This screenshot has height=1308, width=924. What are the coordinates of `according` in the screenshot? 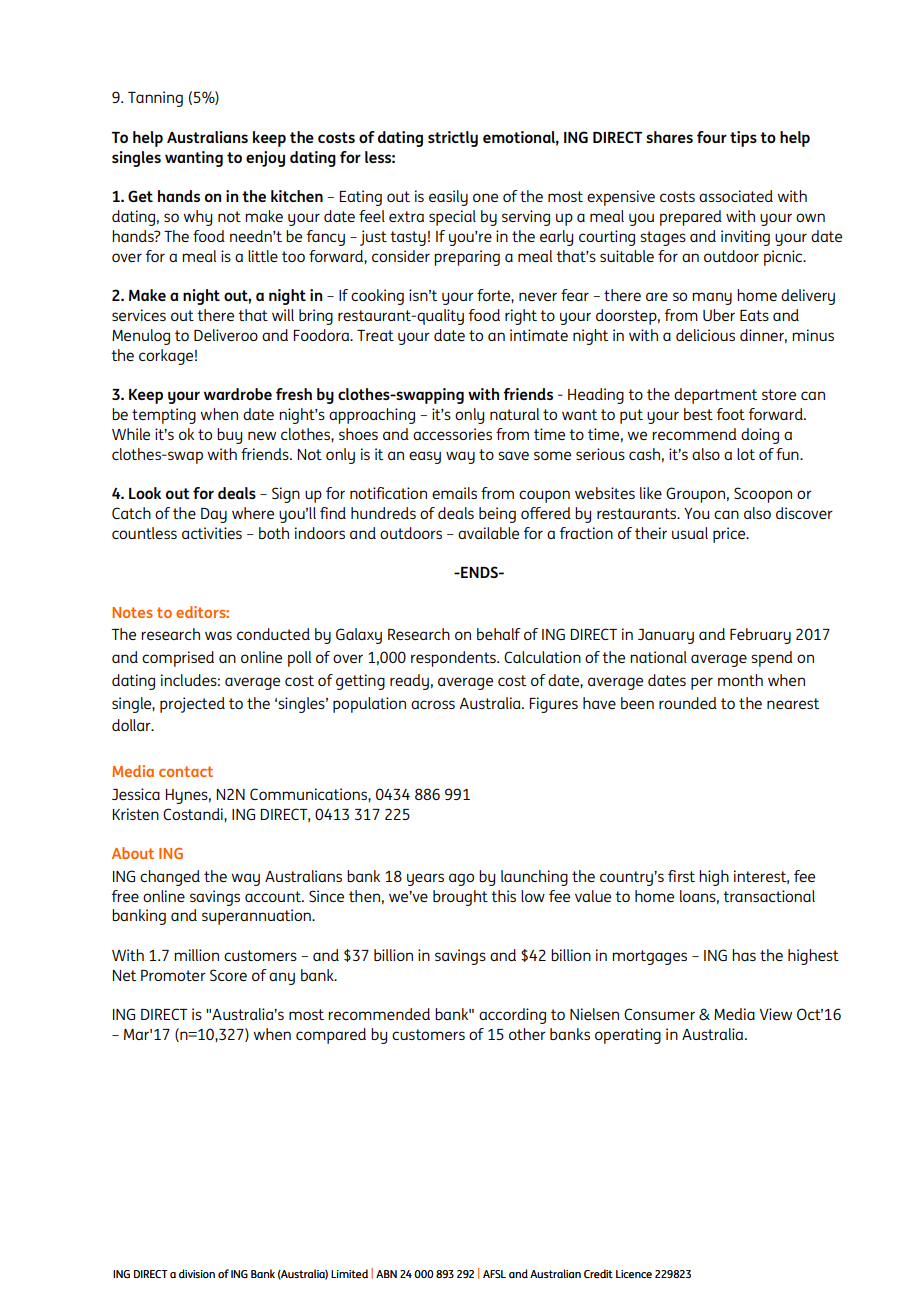 It's located at (512, 1016).
